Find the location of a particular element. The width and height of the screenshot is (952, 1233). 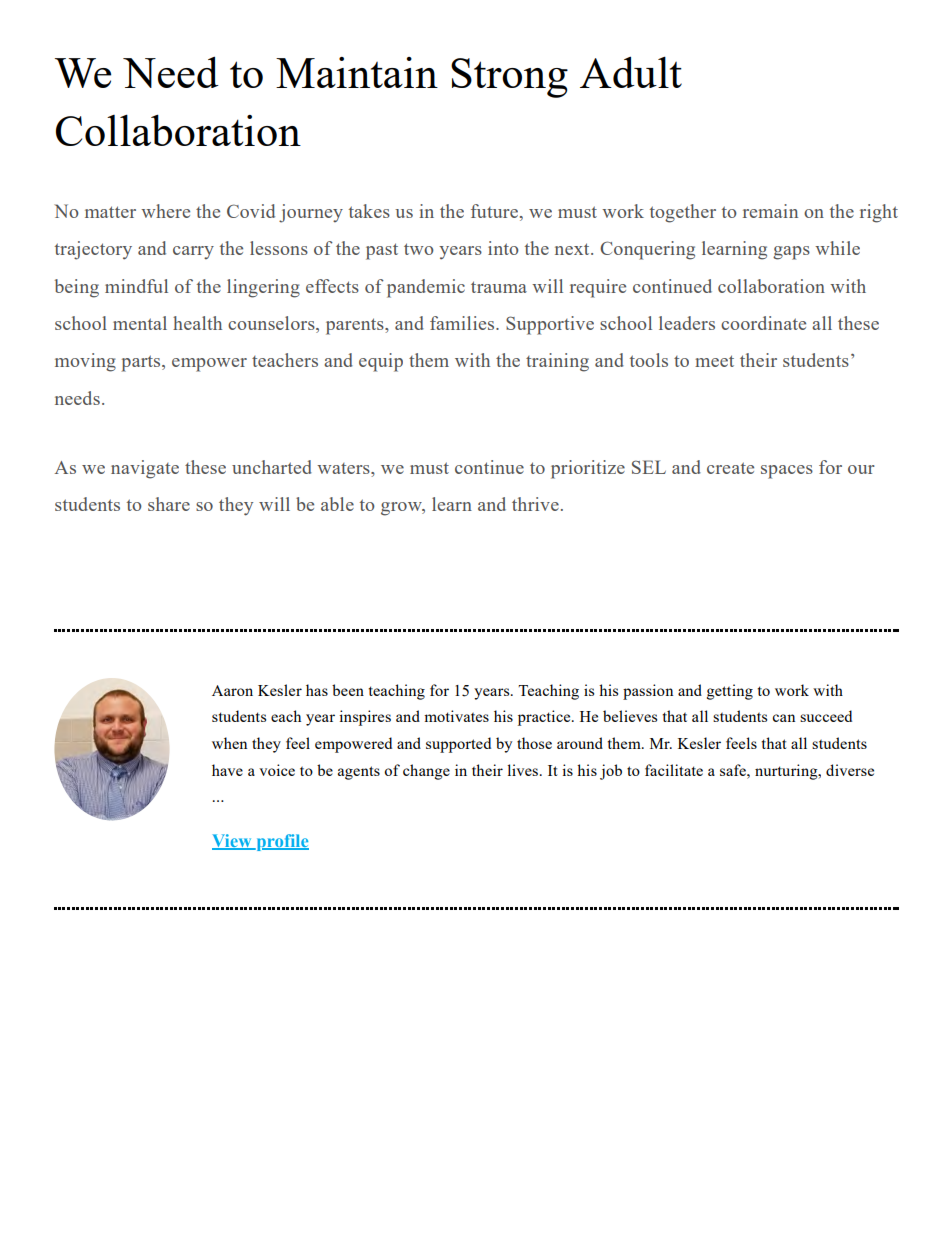

Strong is located at coordinates (509, 78).
